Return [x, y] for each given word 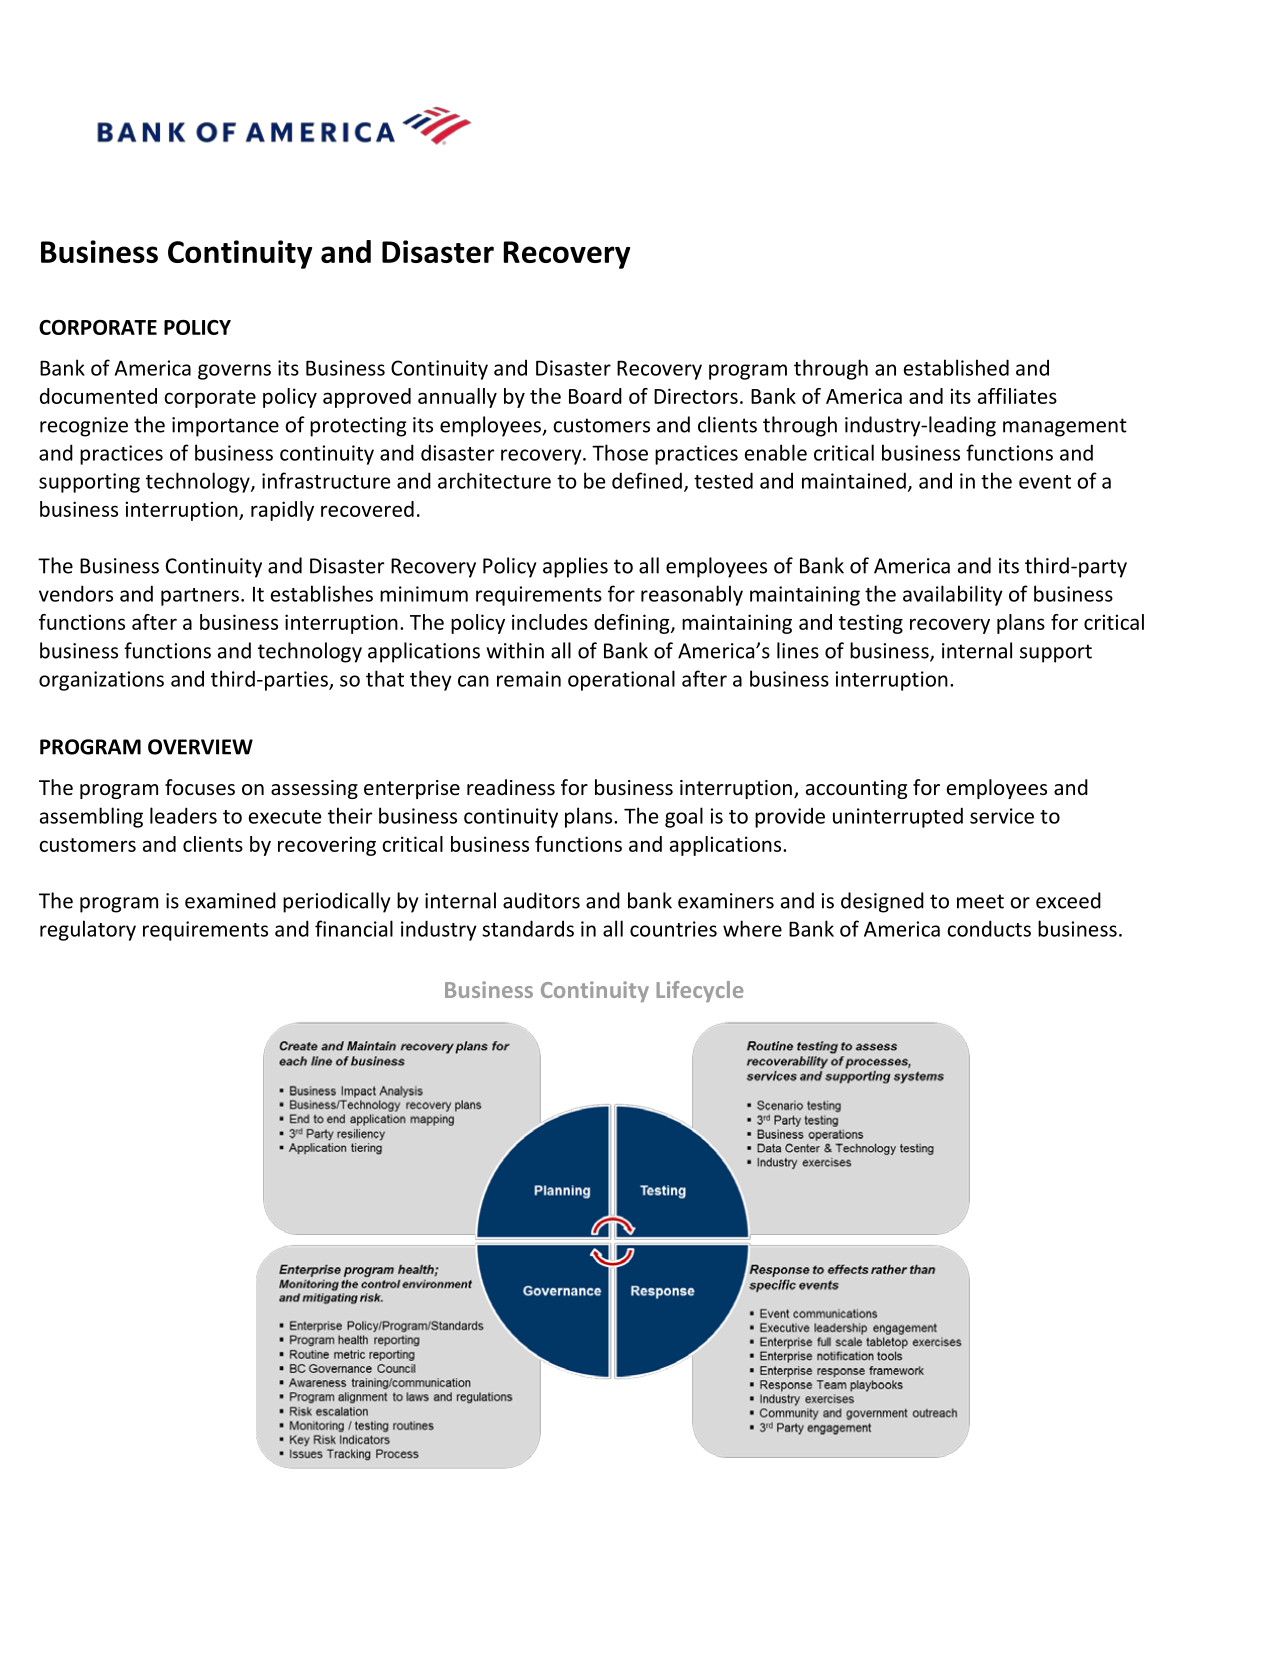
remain [529, 679]
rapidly [282, 511]
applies [575, 567]
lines [798, 650]
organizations [101, 681]
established [956, 367]
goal [684, 817]
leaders [183, 815]
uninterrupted [898, 817]
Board [595, 396]
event [1045, 482]
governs [234, 372]
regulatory [88, 930]
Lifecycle [699, 991]
